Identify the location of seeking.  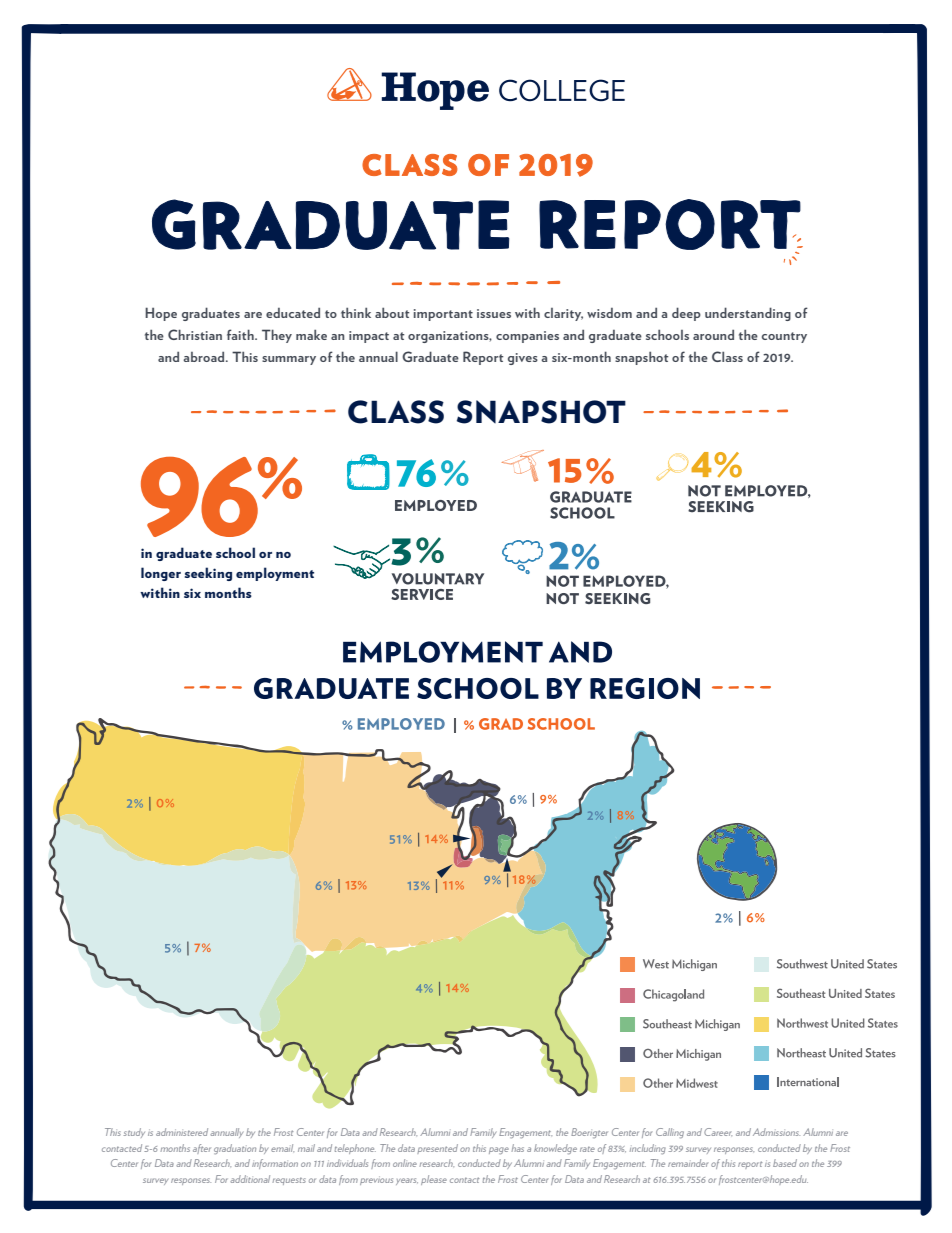
(208, 574).
